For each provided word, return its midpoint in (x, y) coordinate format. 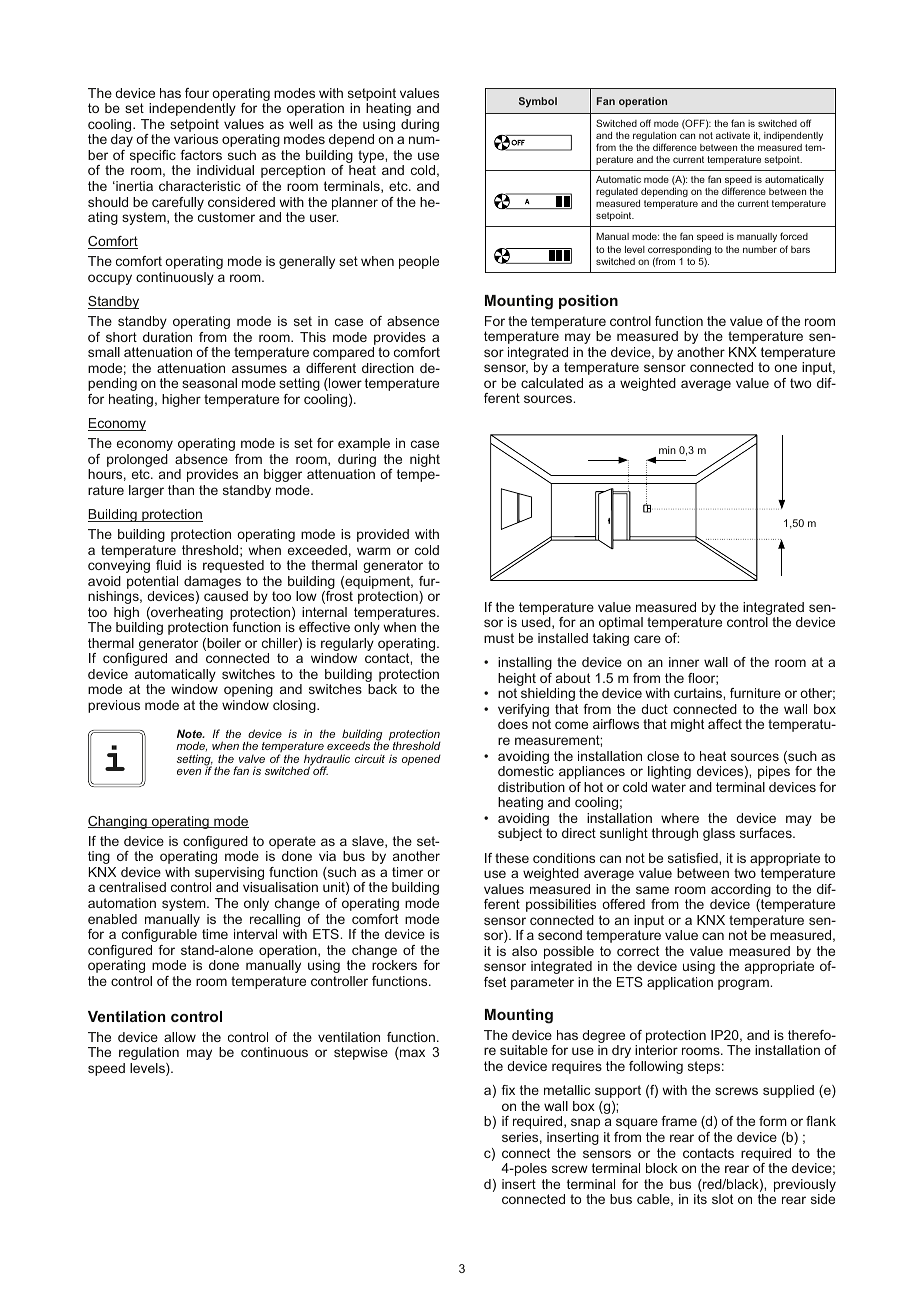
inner (684, 662)
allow (180, 1037)
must (499, 638)
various (196, 139)
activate (733, 135)
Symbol (538, 102)
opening (248, 690)
